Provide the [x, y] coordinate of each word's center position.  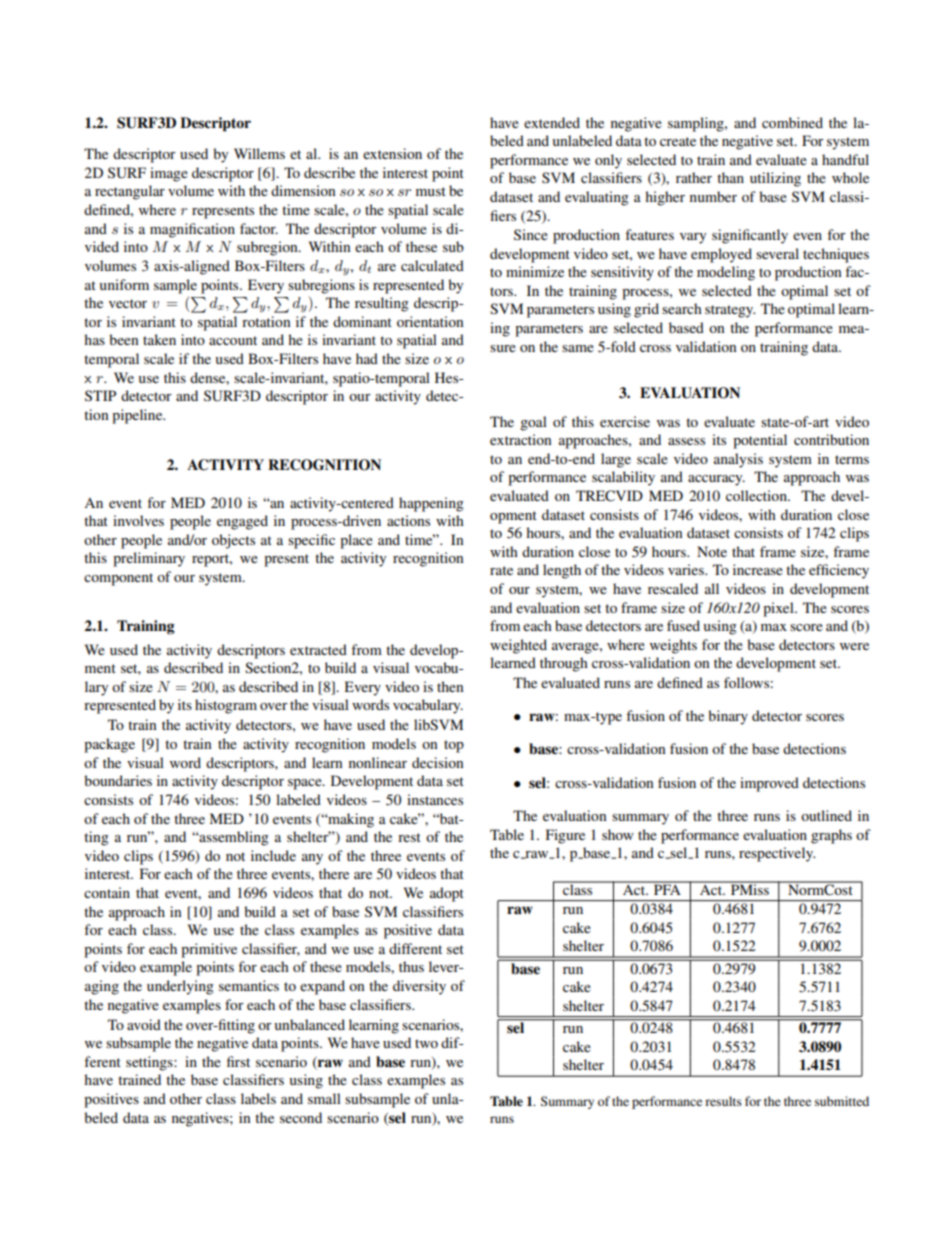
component [118, 579]
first [238, 1061]
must [431, 191]
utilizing [775, 179]
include [273, 855]
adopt [447, 894]
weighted [518, 646]
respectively [777, 854]
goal [533, 423]
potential [760, 441]
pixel [779, 609]
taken [159, 339]
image [169, 174]
